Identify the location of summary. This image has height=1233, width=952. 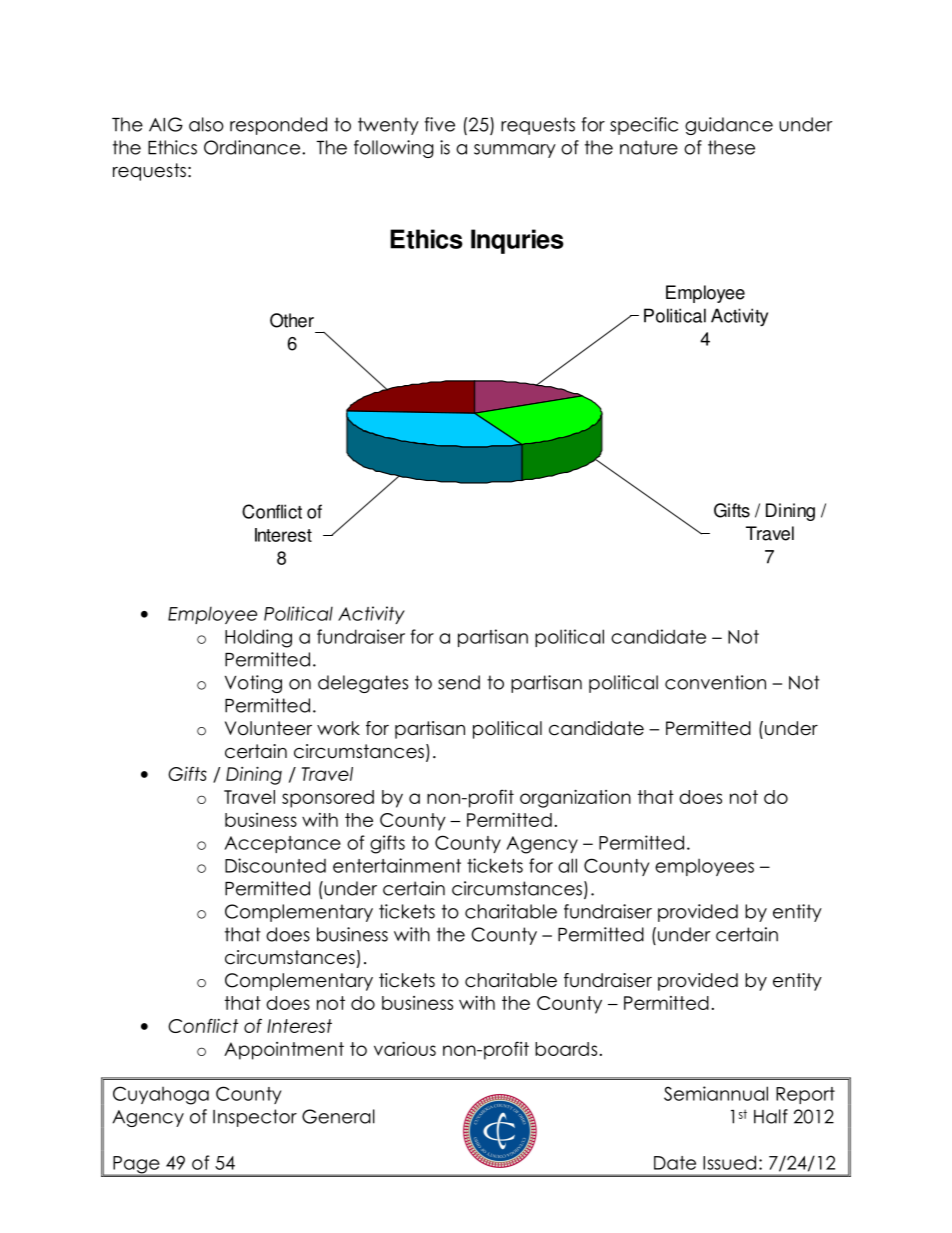
(515, 151).
